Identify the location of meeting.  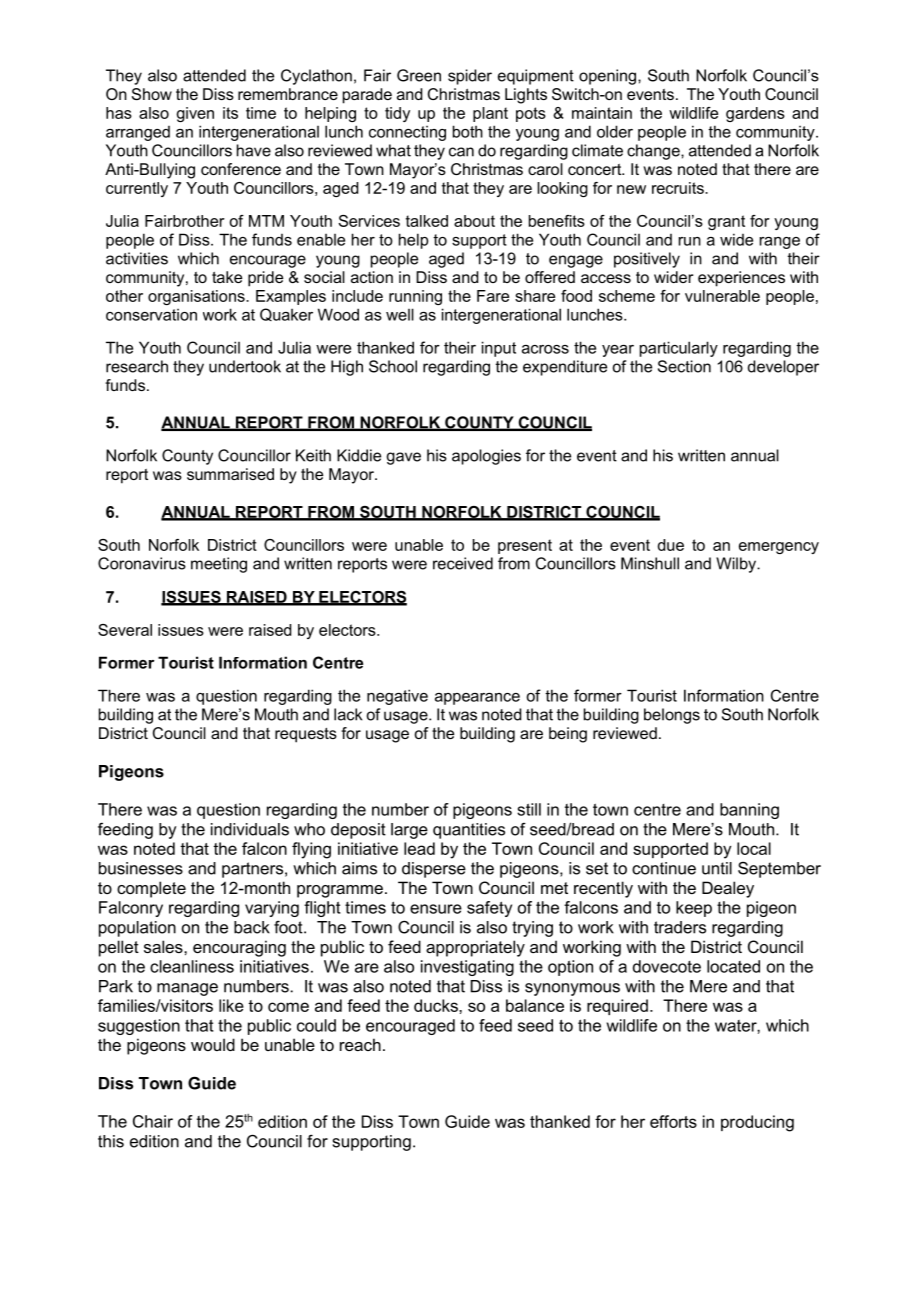
(219, 565).
